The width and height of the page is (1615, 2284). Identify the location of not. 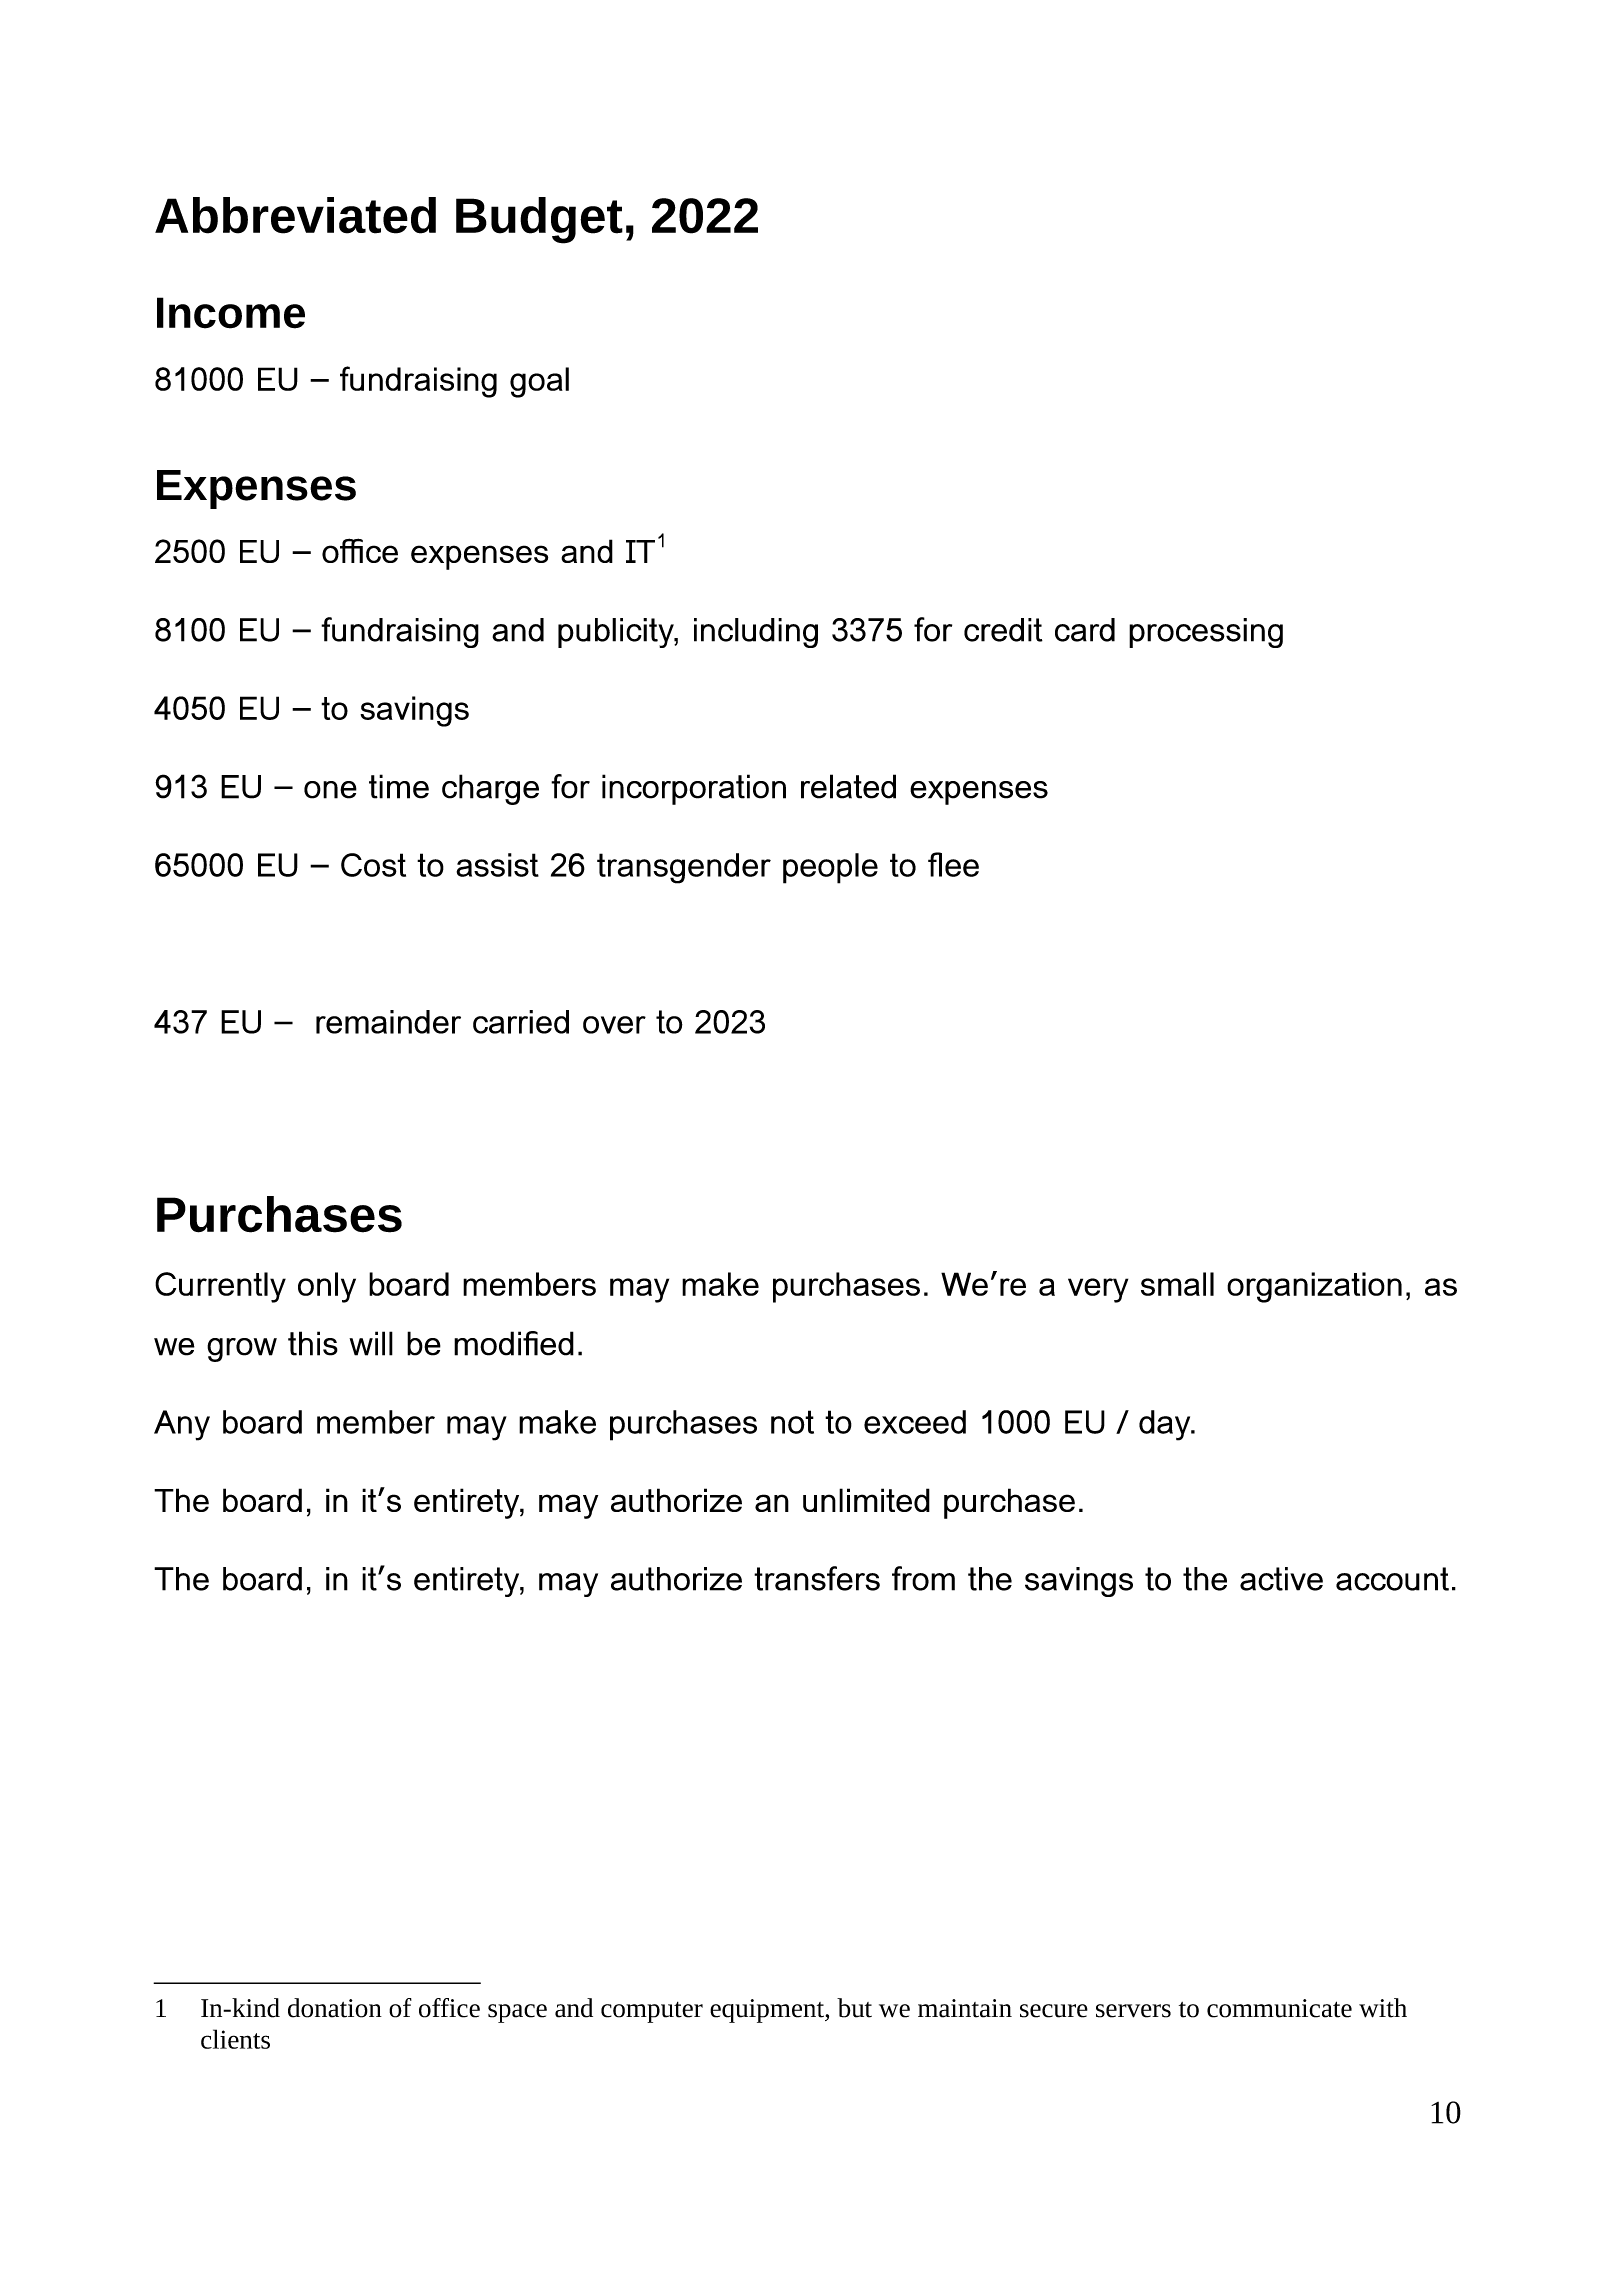
(792, 1422).
